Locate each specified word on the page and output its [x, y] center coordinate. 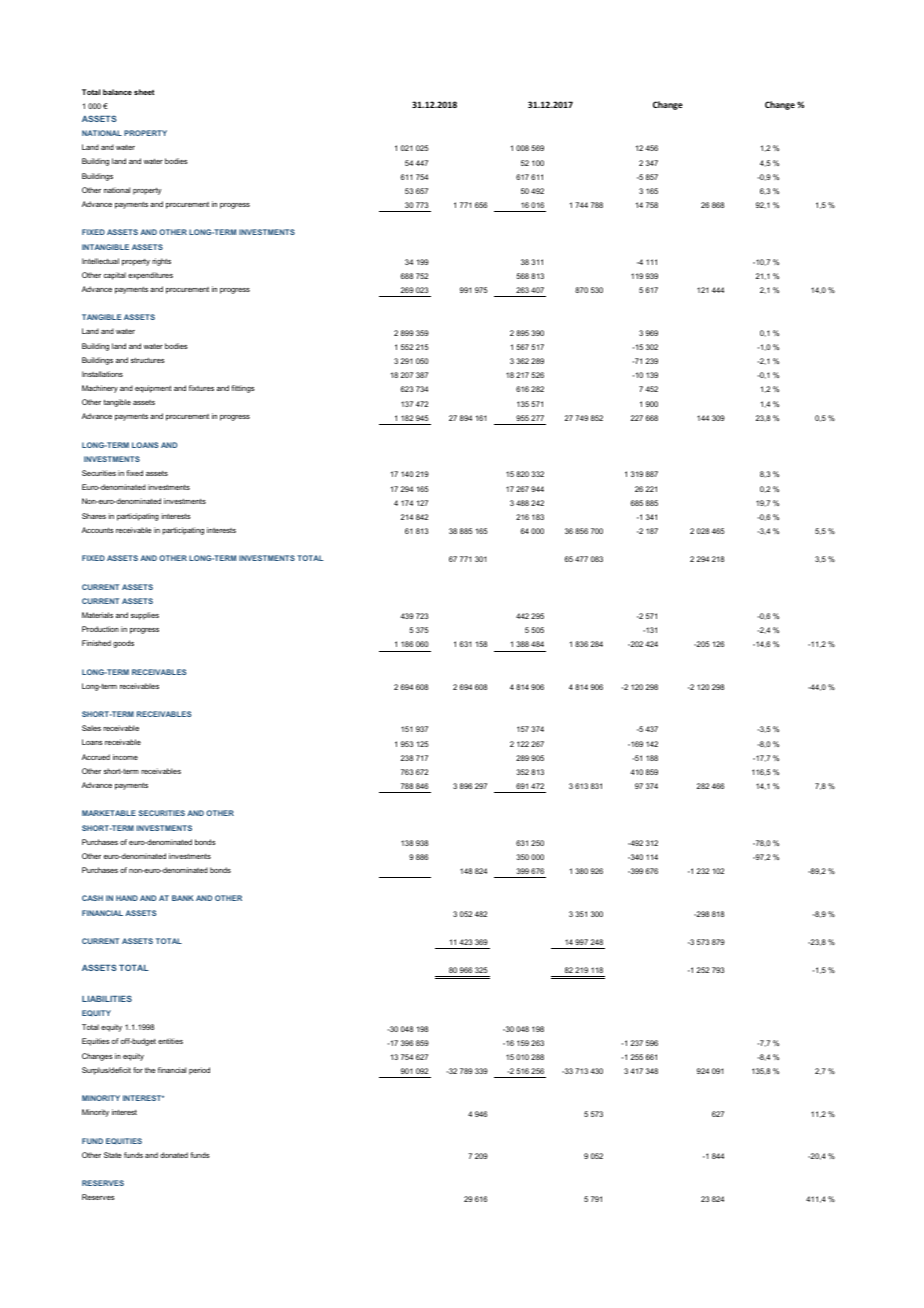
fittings [243, 389]
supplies [145, 616]
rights [161, 262]
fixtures [201, 388]
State [113, 1155]
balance [117, 92]
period [199, 1071]
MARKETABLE [109, 813]
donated [174, 1155]
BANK [183, 898]
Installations [102, 374]
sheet [144, 92]
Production [100, 629]
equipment [153, 389]
